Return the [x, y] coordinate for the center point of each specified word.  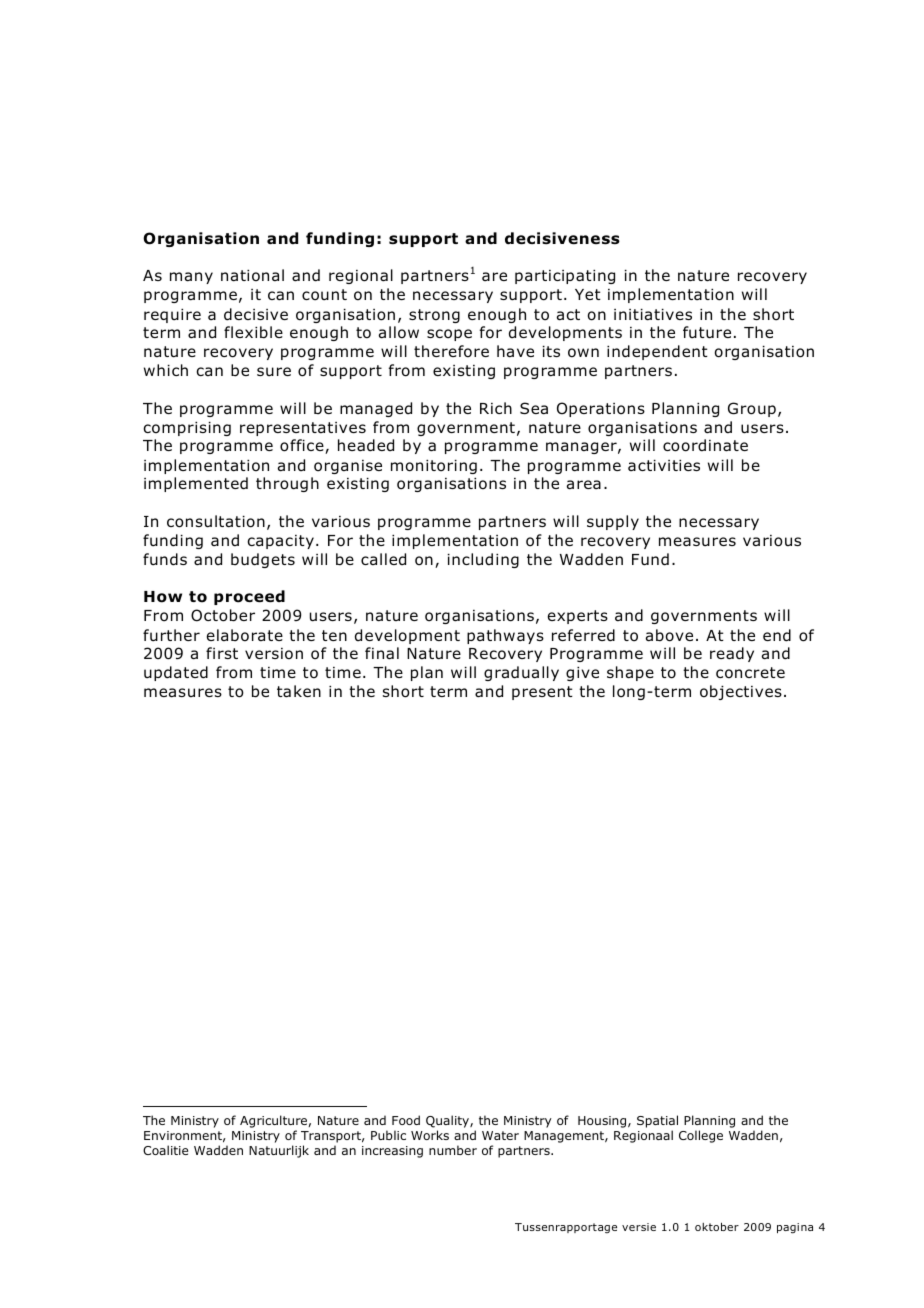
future [707, 332]
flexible [253, 332]
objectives [741, 692]
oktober [717, 1226]
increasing [392, 1152]
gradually [521, 673]
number [453, 1150]
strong [434, 316]
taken [299, 691]
